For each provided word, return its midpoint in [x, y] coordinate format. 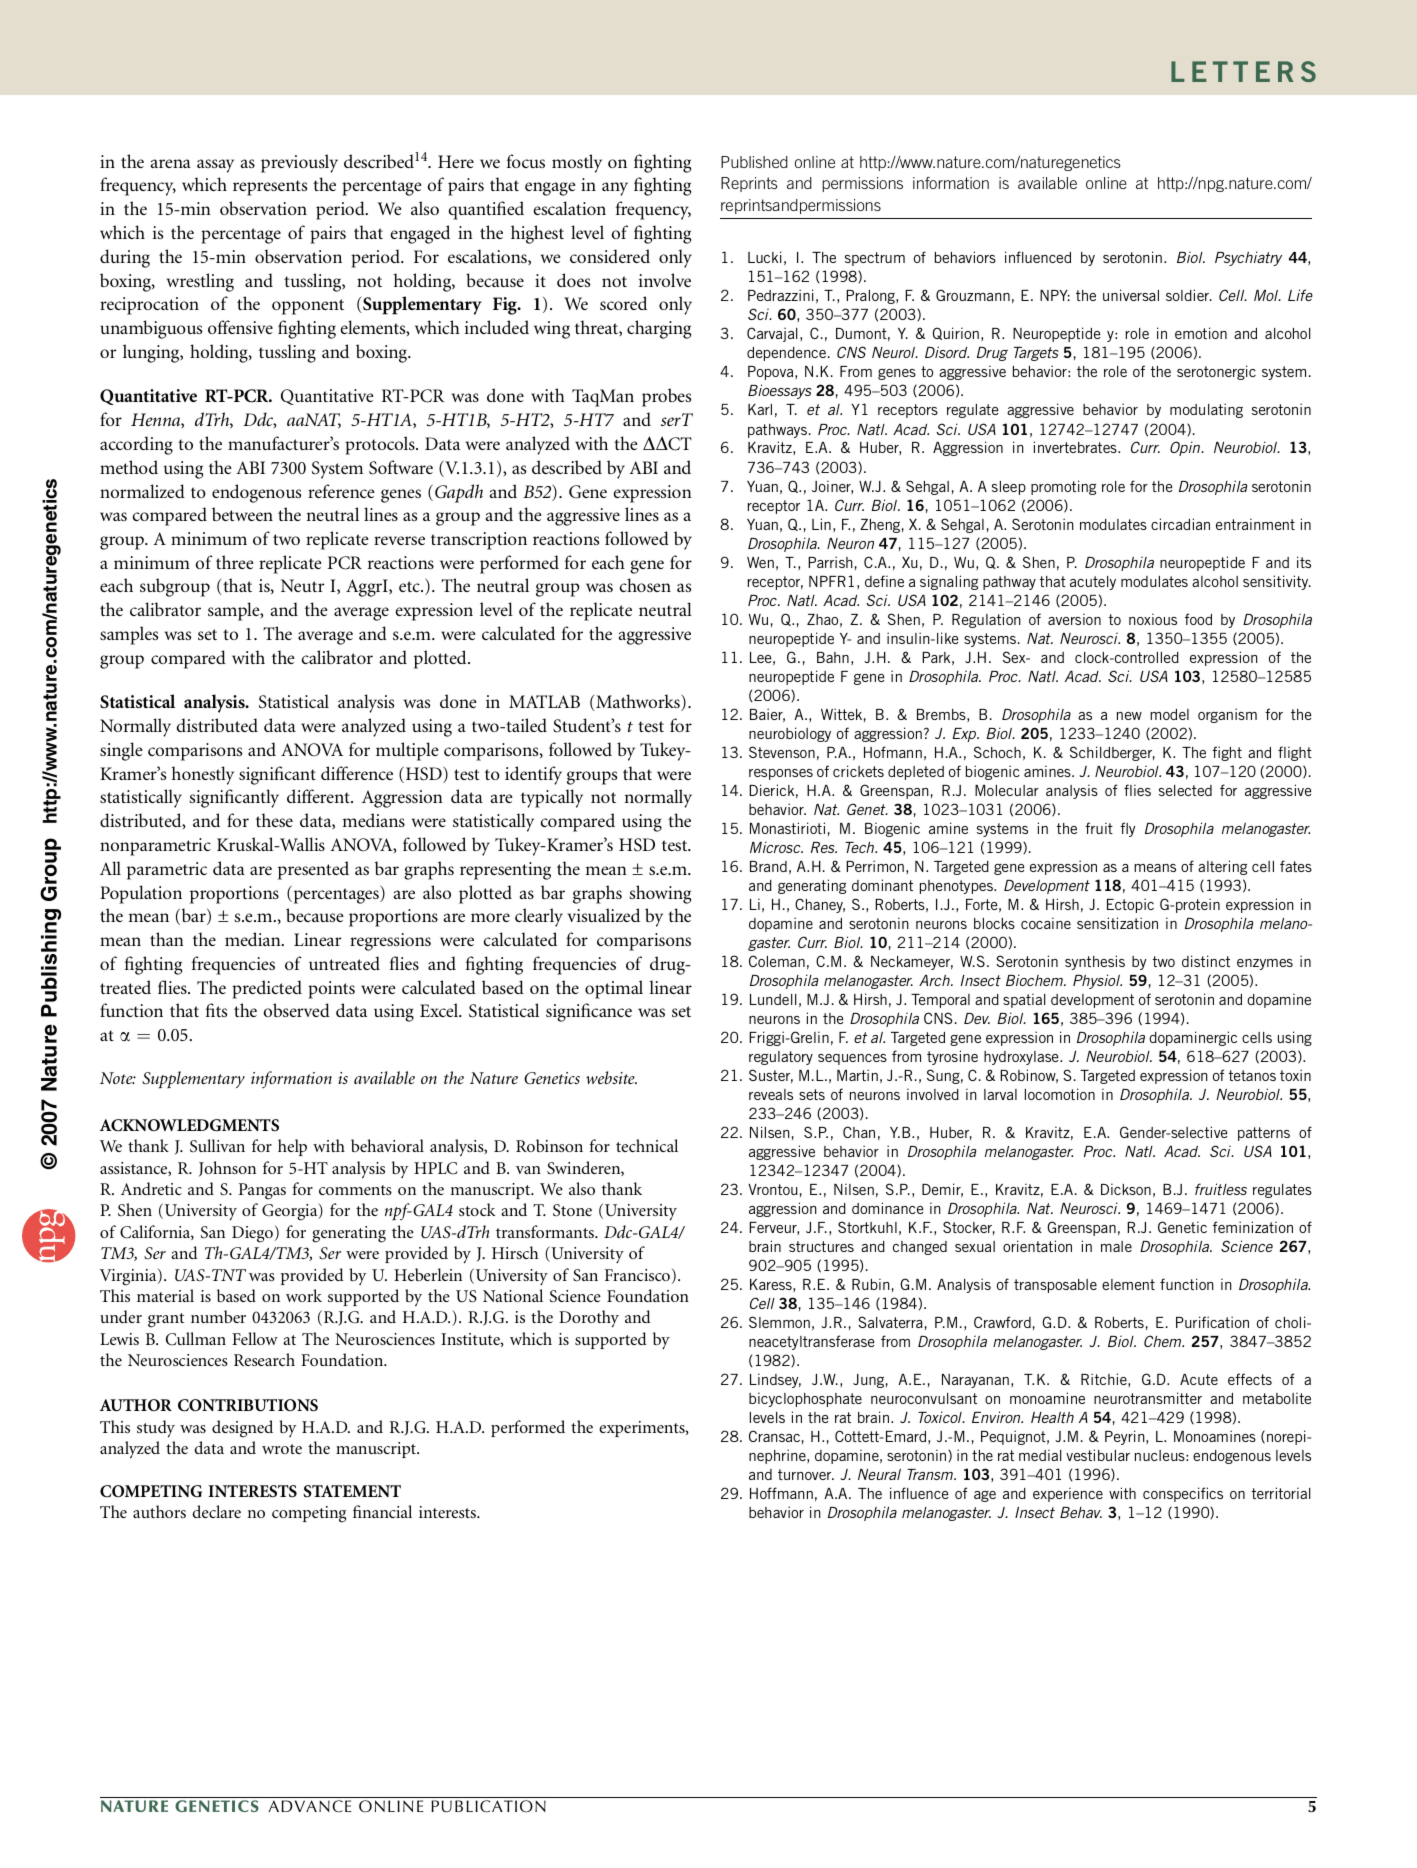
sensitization [1117, 923]
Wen [760, 562]
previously [299, 163]
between [242, 514]
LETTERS [1243, 71]
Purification [1212, 1322]
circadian [1180, 524]
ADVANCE [310, 1806]
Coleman [777, 961]
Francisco [637, 1275]
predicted [267, 989]
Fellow [255, 1338]
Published [754, 162]
